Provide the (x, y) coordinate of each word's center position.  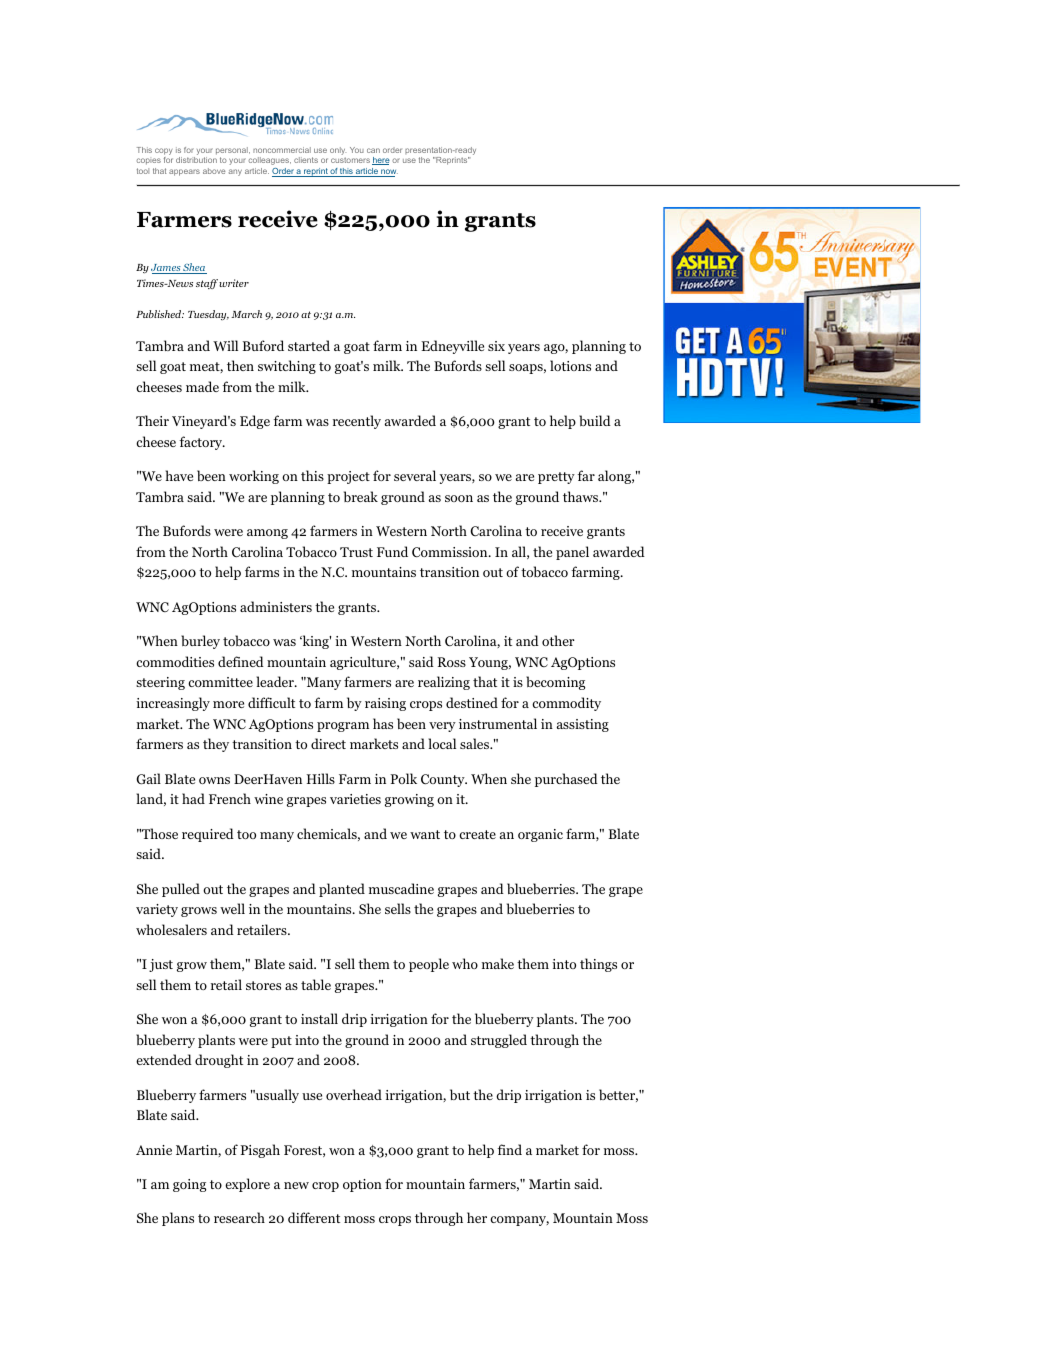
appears (184, 172)
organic (540, 835)
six (496, 346)
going (189, 1185)
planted (342, 890)
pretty (556, 478)
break (361, 496)
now (388, 173)
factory (202, 443)
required (208, 835)
